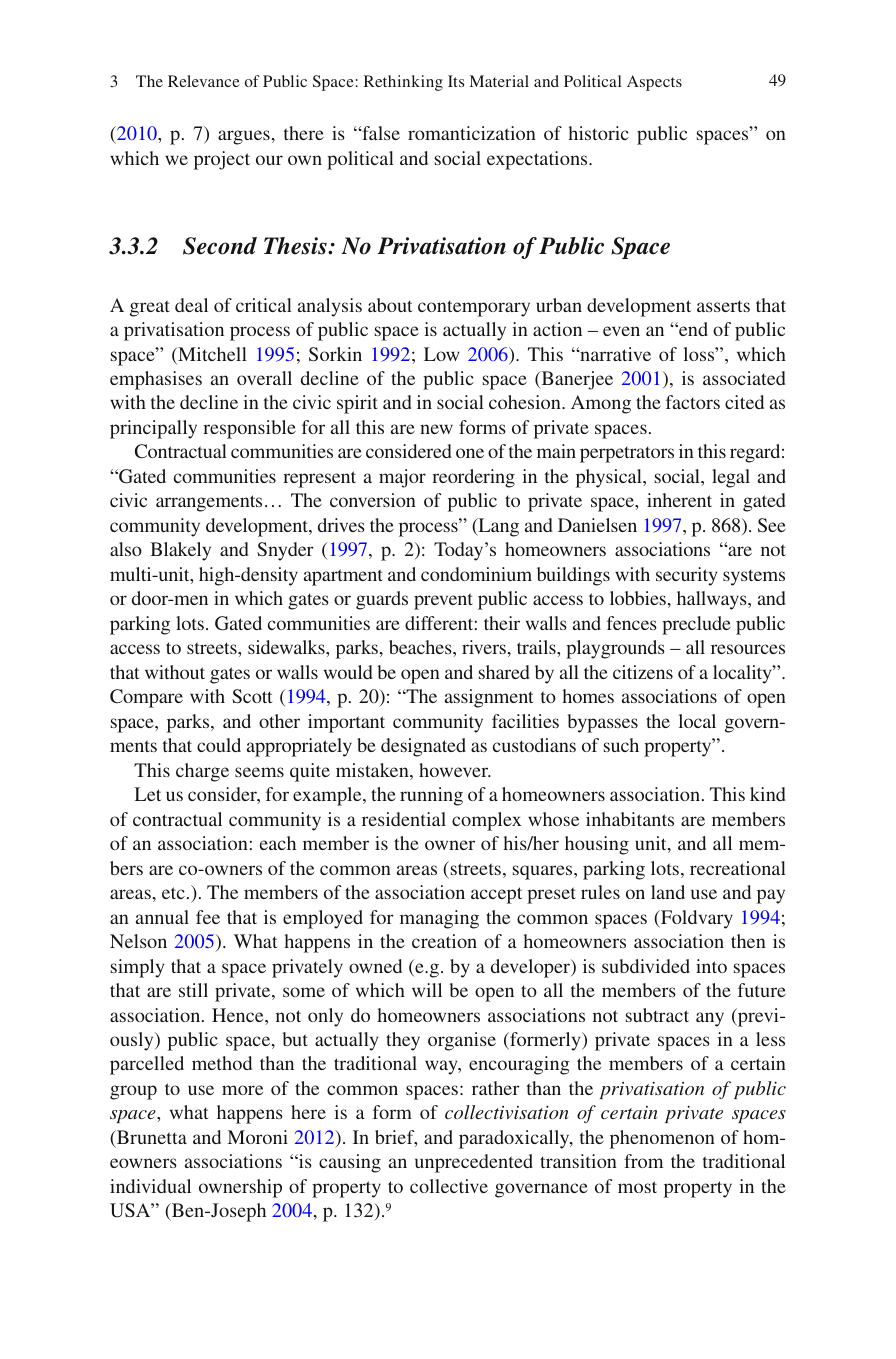 This page has height=1359, width=896. What do you see at coordinates (431, 796) in the page?
I see `running` at bounding box center [431, 796].
